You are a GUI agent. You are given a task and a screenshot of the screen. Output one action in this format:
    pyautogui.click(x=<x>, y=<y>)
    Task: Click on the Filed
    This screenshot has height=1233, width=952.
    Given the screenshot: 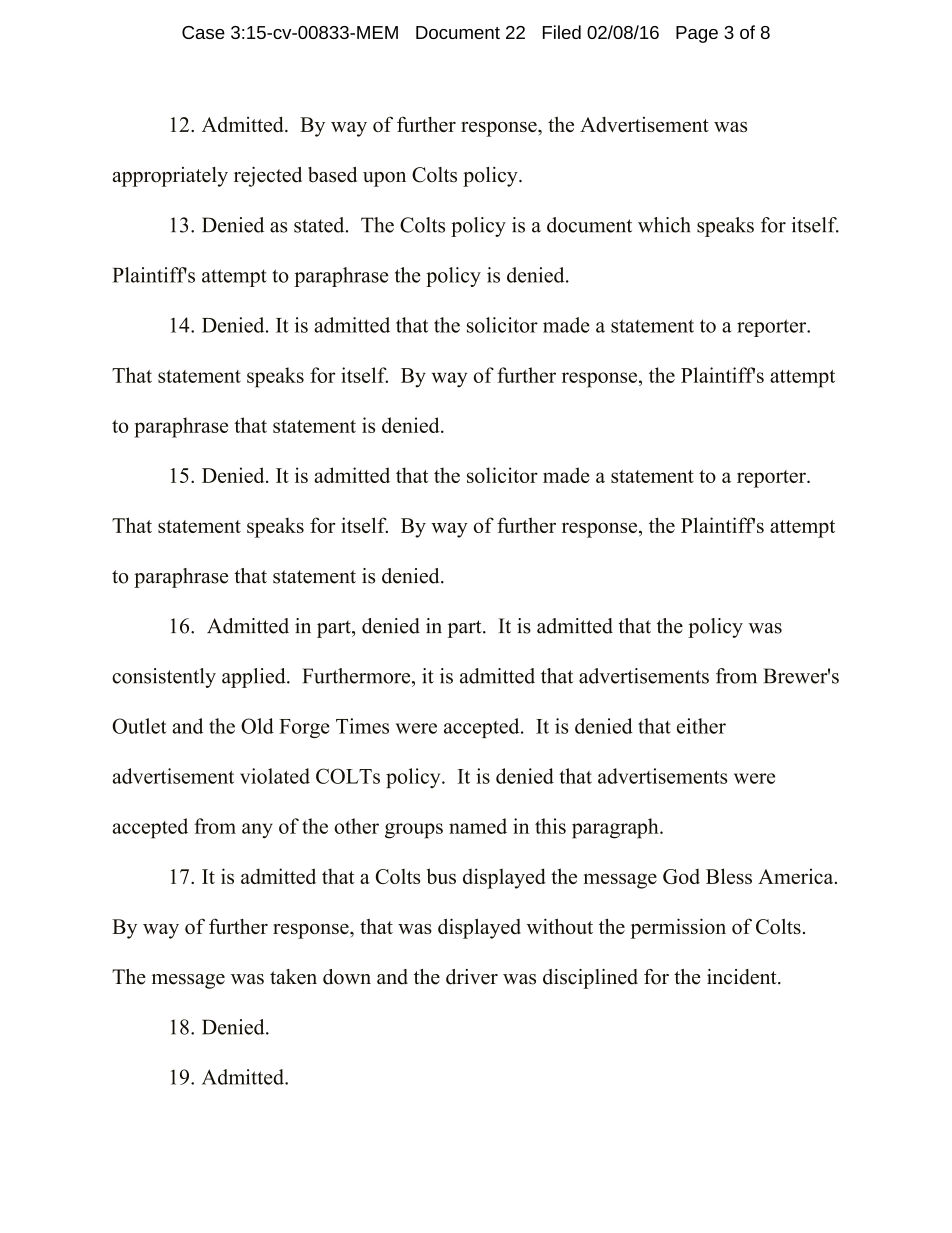 What is the action you would take?
    pyautogui.click(x=562, y=32)
